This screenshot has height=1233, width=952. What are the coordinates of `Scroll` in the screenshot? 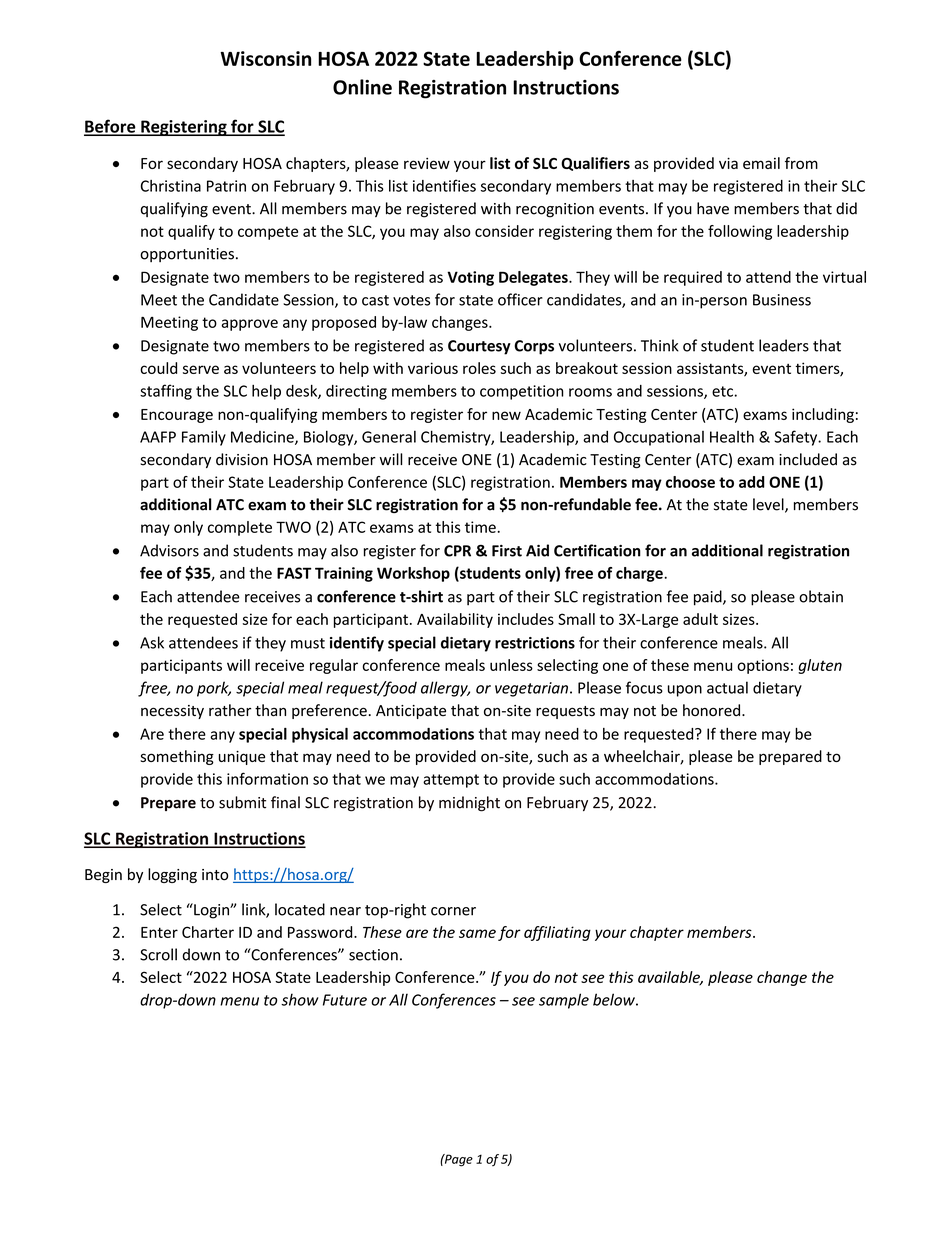 It's located at (158, 954).
